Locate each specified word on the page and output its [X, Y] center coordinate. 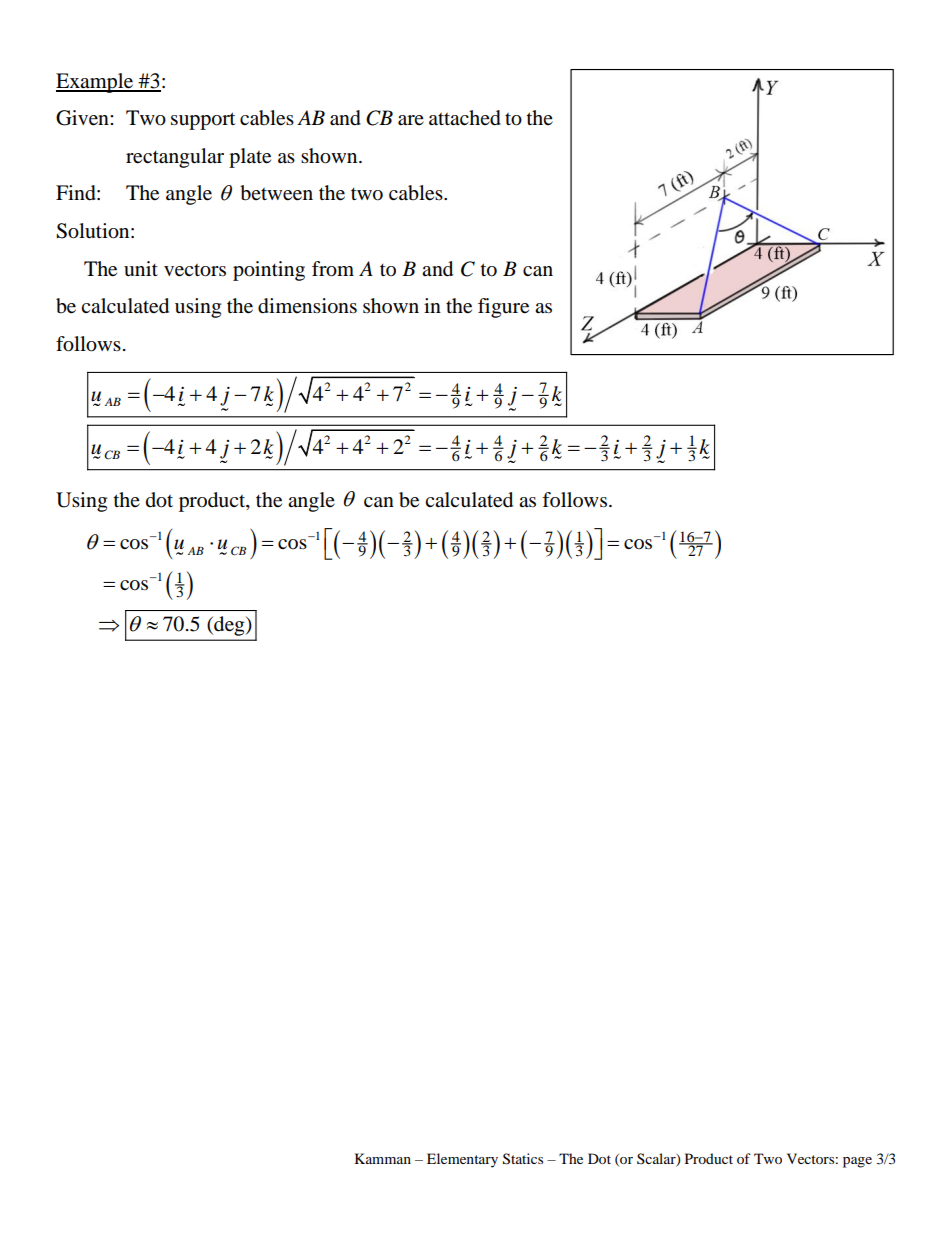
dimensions [307, 306]
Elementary [462, 1160]
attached [465, 118]
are [411, 120]
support [203, 121]
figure [503, 308]
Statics [523, 1159]
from [333, 269]
